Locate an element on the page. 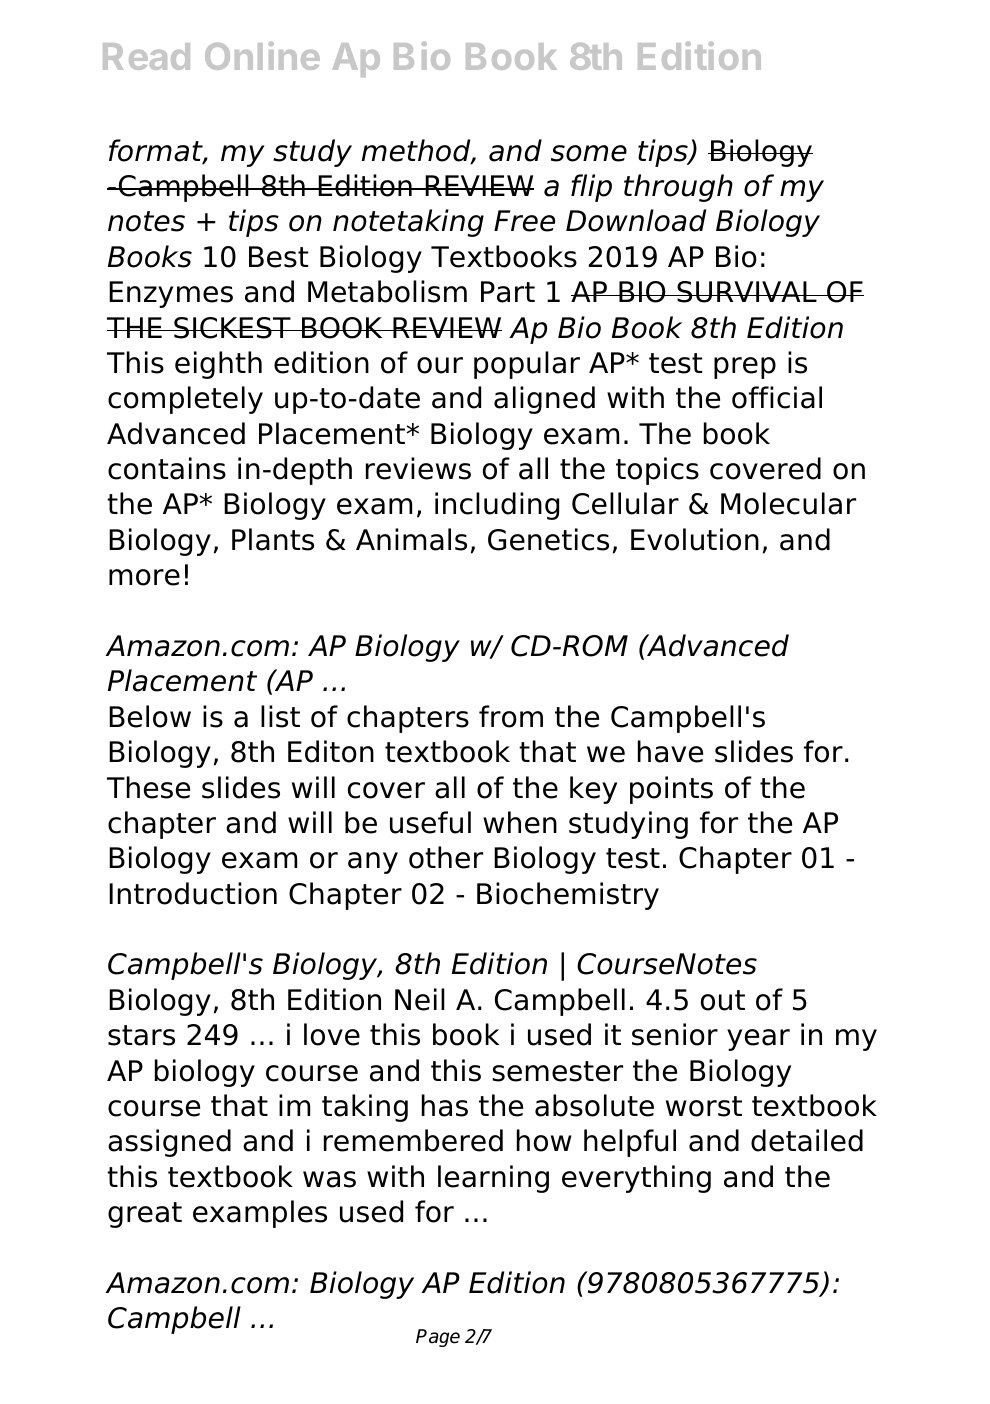 The height and width of the document is (1404, 990). through is located at coordinates (678, 188).
